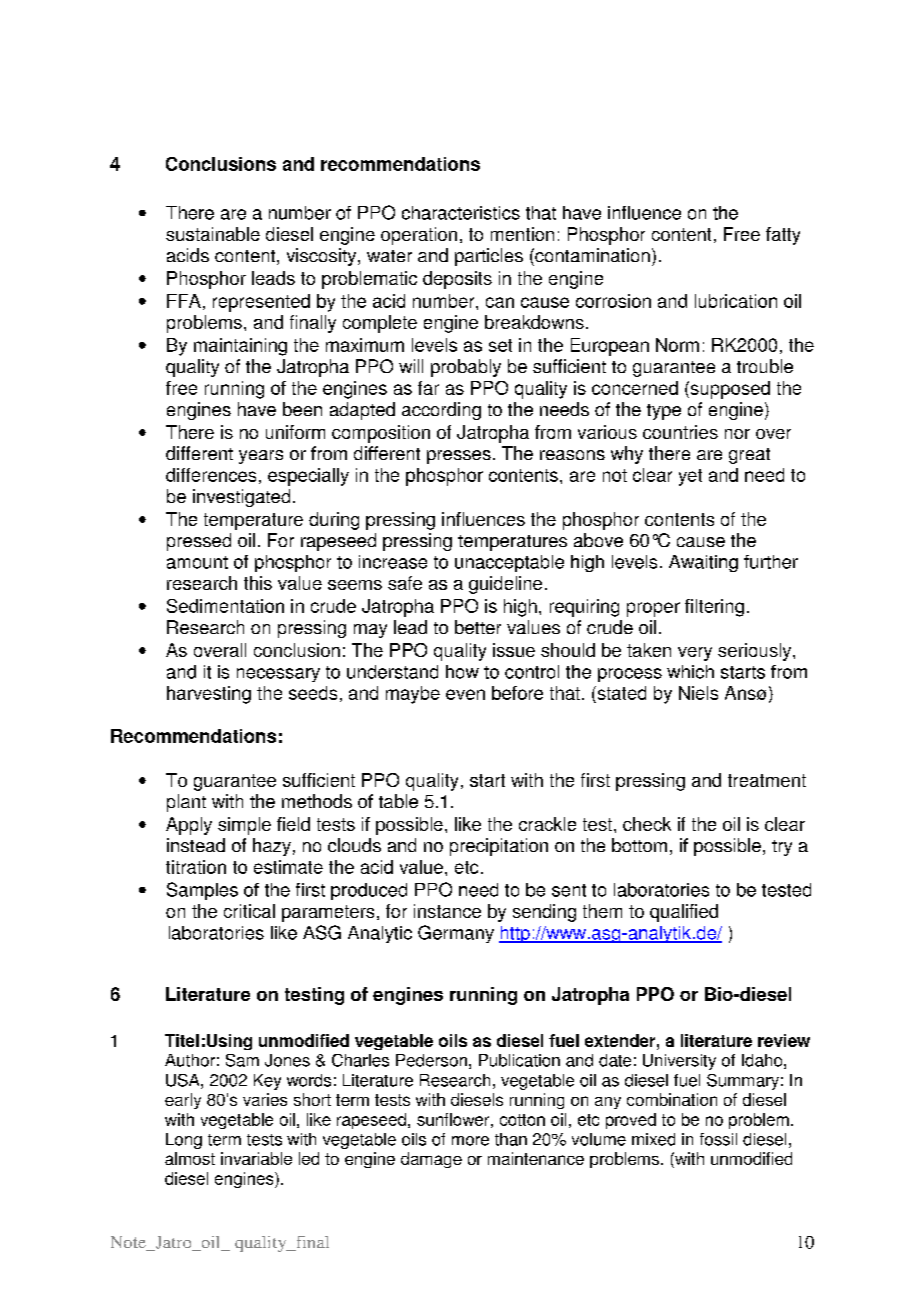  What do you see at coordinates (278, 675) in the image?
I see `necessary` at bounding box center [278, 675].
